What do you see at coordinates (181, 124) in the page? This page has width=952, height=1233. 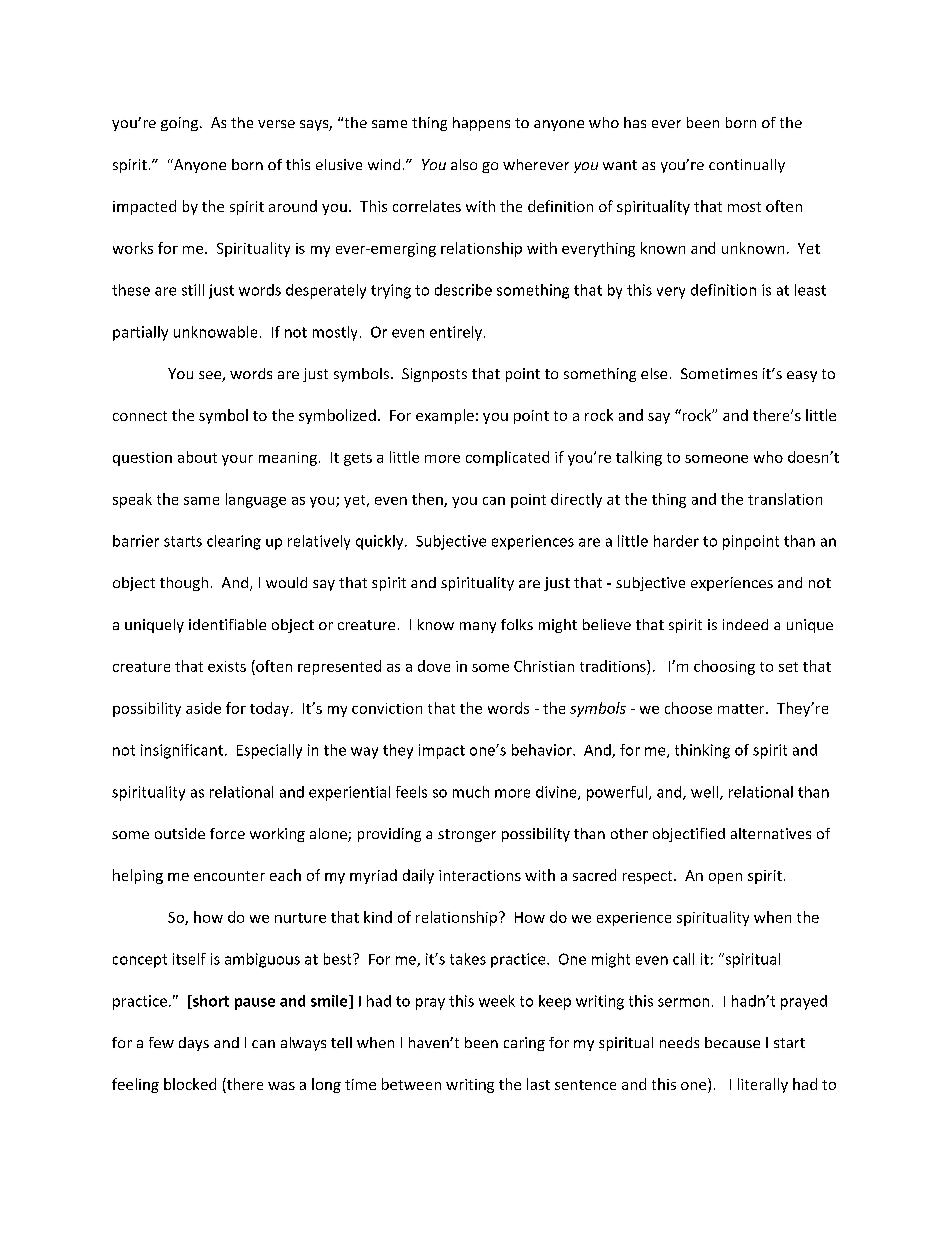 I see `going` at bounding box center [181, 124].
